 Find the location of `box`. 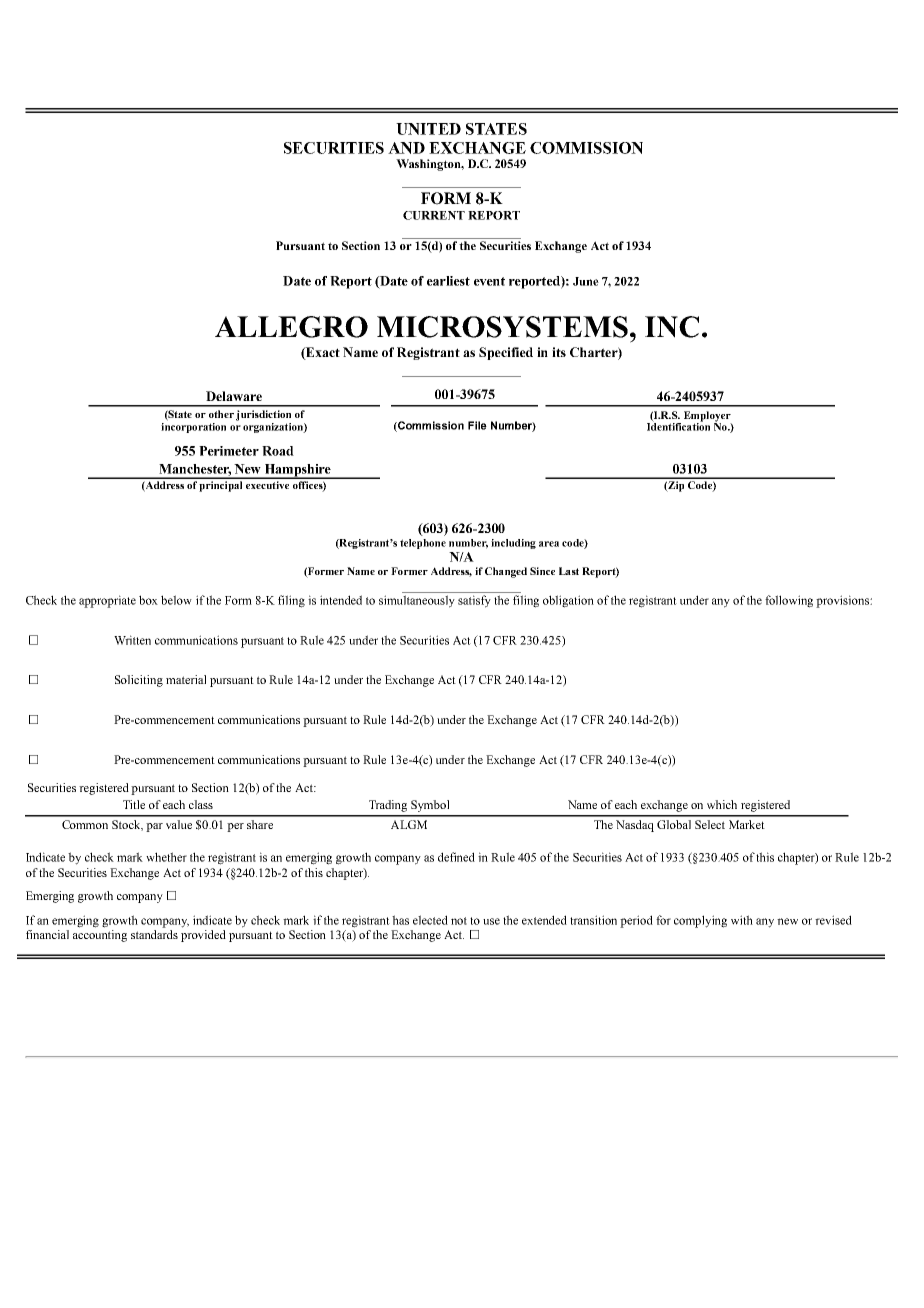

box is located at coordinates (148, 600).
